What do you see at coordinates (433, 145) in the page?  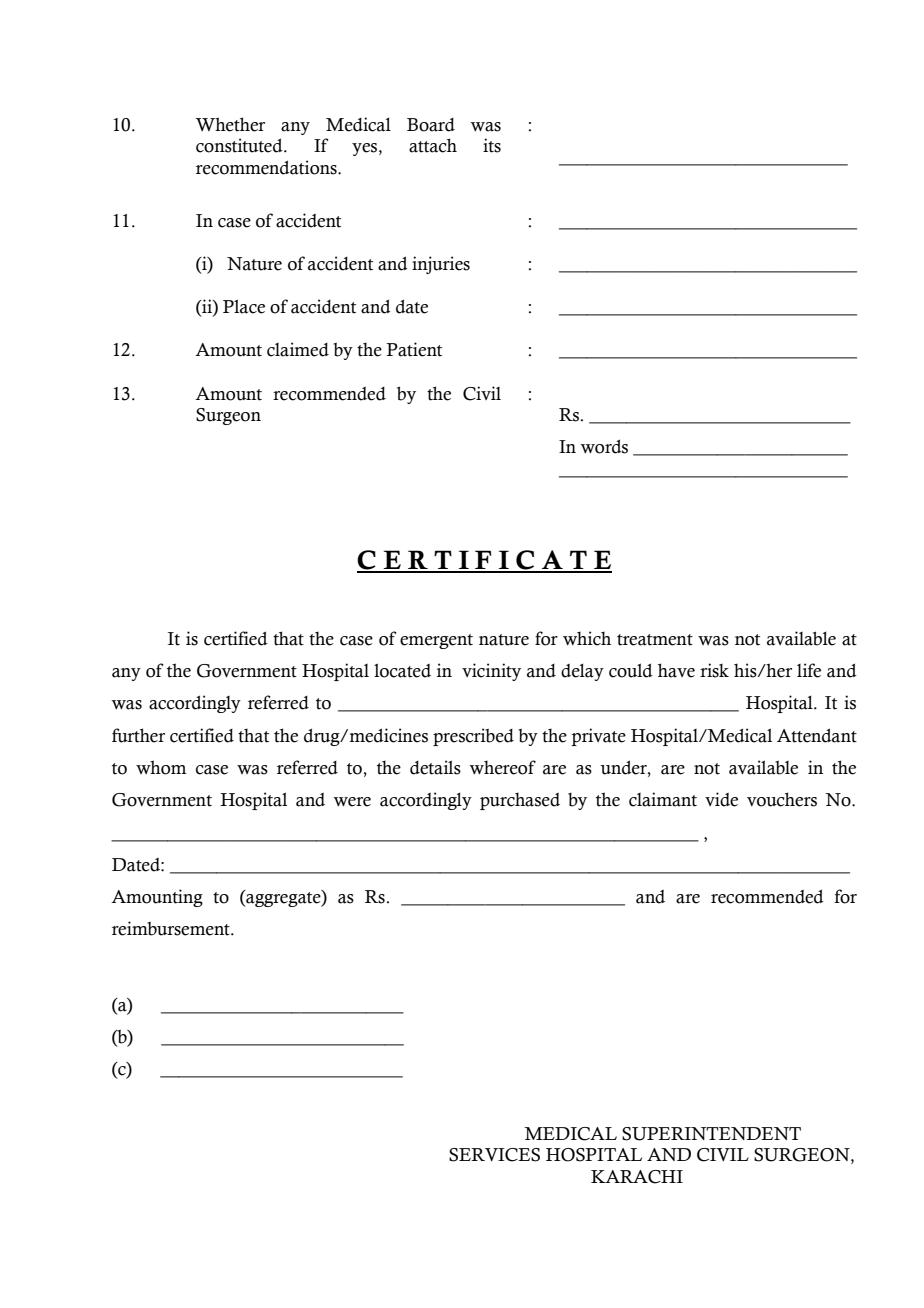 I see `attach` at bounding box center [433, 145].
